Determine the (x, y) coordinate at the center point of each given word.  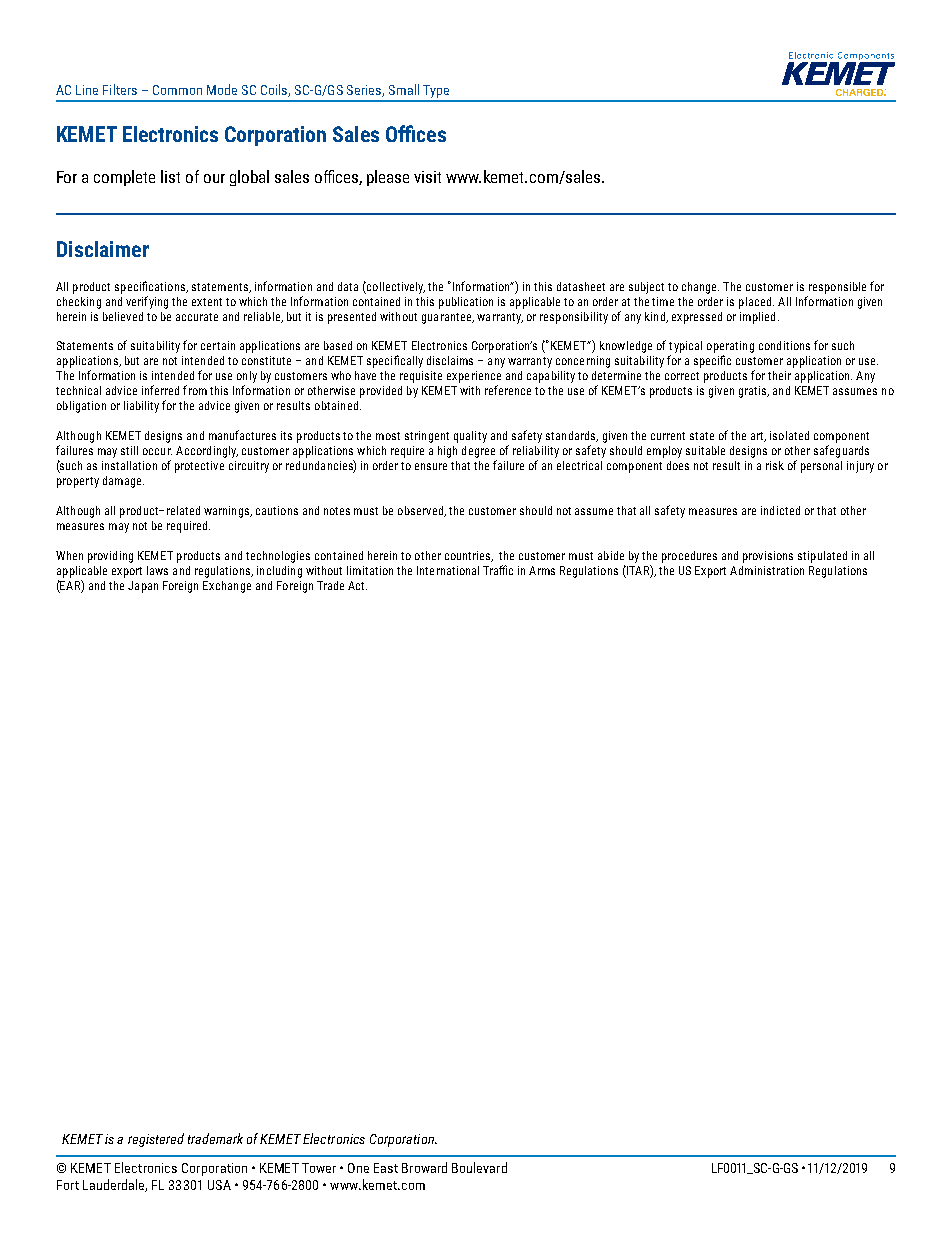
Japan (143, 587)
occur (157, 451)
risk (775, 465)
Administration (767, 570)
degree (478, 452)
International (448, 570)
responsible (837, 288)
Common (177, 90)
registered (156, 1140)
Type (436, 93)
